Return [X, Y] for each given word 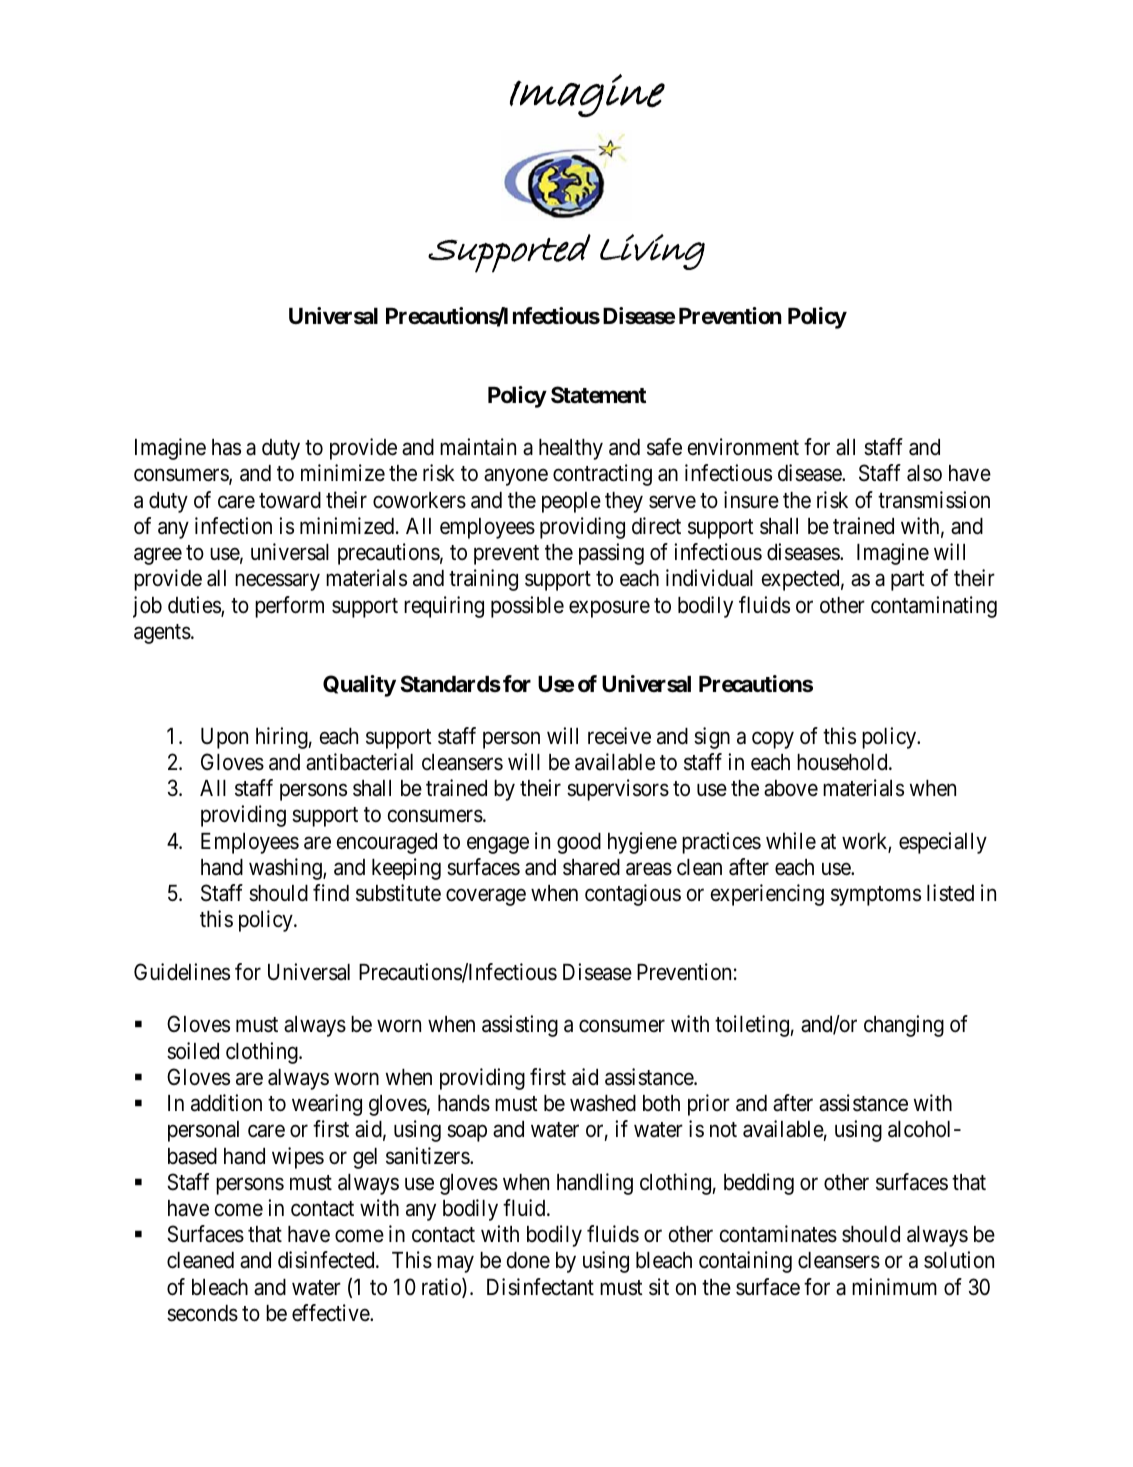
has [226, 447]
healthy [571, 449]
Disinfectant [540, 1287]
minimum [894, 1286]
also [924, 473]
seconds [202, 1313]
